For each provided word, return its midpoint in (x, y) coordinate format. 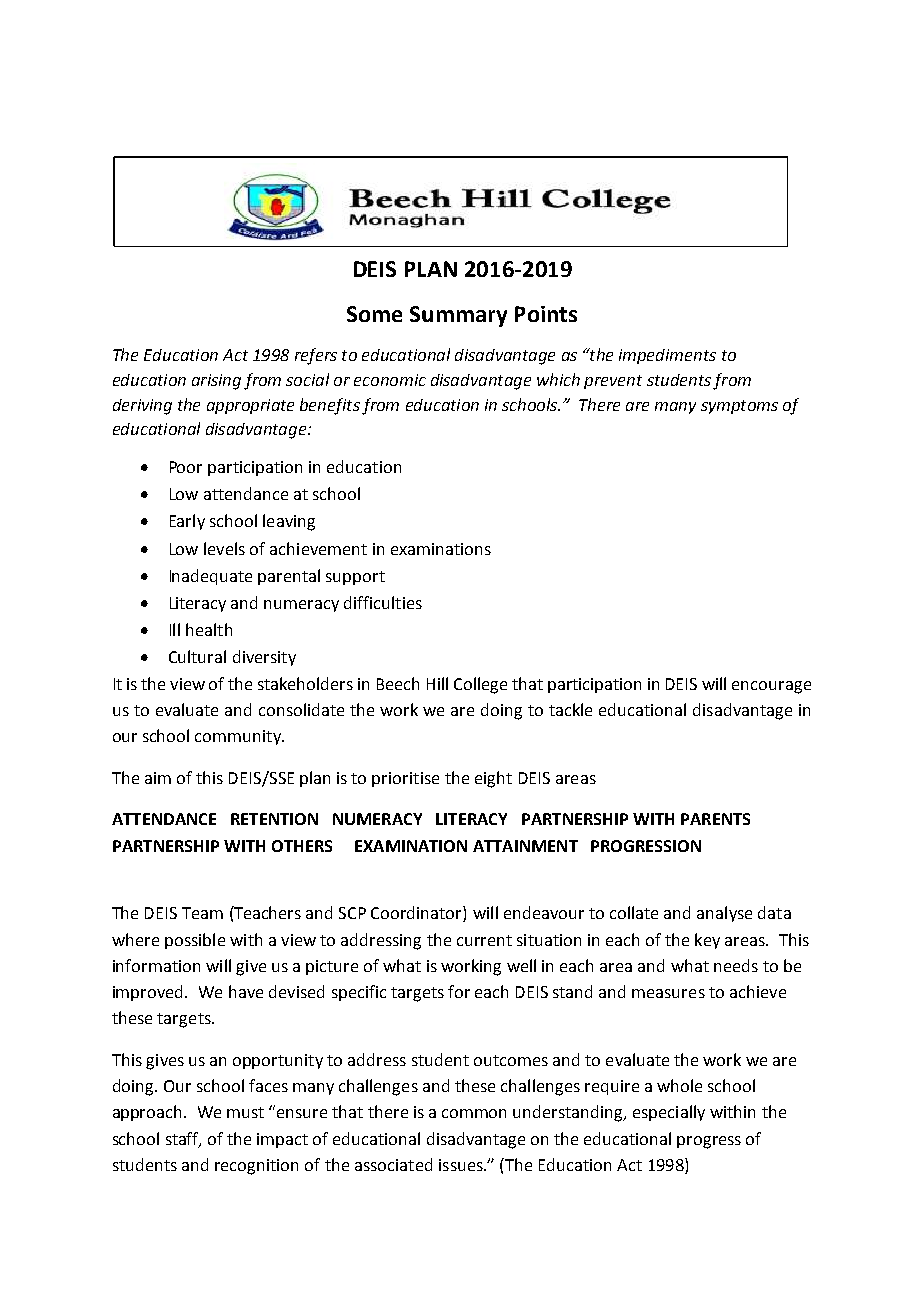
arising (216, 382)
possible (195, 941)
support (355, 578)
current (484, 940)
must (245, 1112)
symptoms (739, 407)
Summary (458, 316)
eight (493, 779)
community (239, 737)
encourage (771, 687)
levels (224, 548)
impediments (667, 356)
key (707, 941)
